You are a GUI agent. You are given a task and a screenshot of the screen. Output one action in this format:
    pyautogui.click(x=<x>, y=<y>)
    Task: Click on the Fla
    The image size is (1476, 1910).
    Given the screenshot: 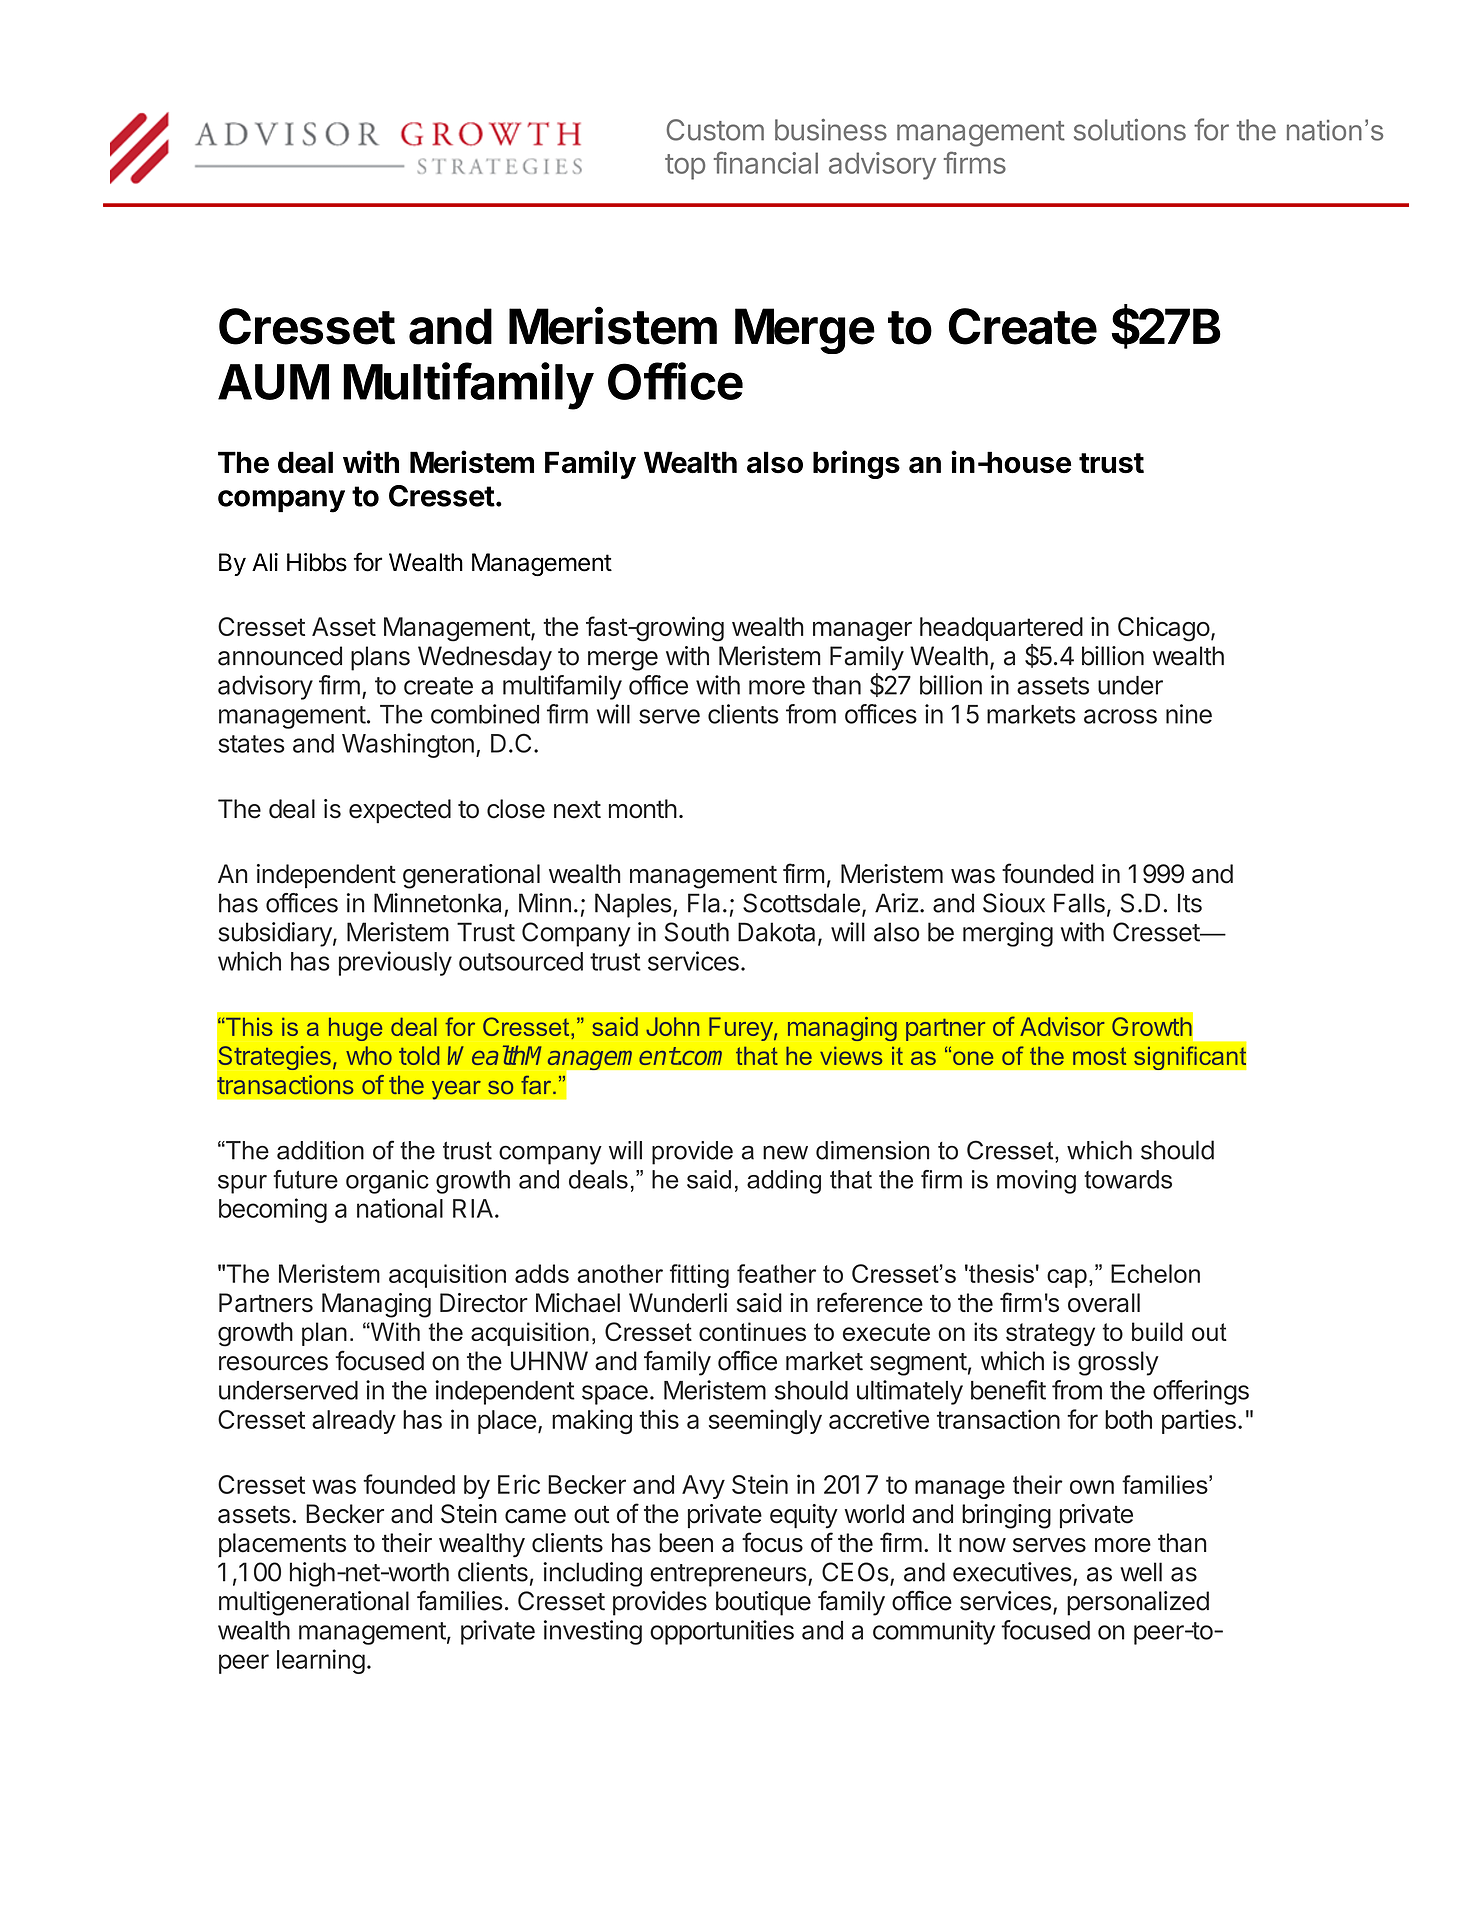 What is the action you would take?
    pyautogui.click(x=704, y=903)
